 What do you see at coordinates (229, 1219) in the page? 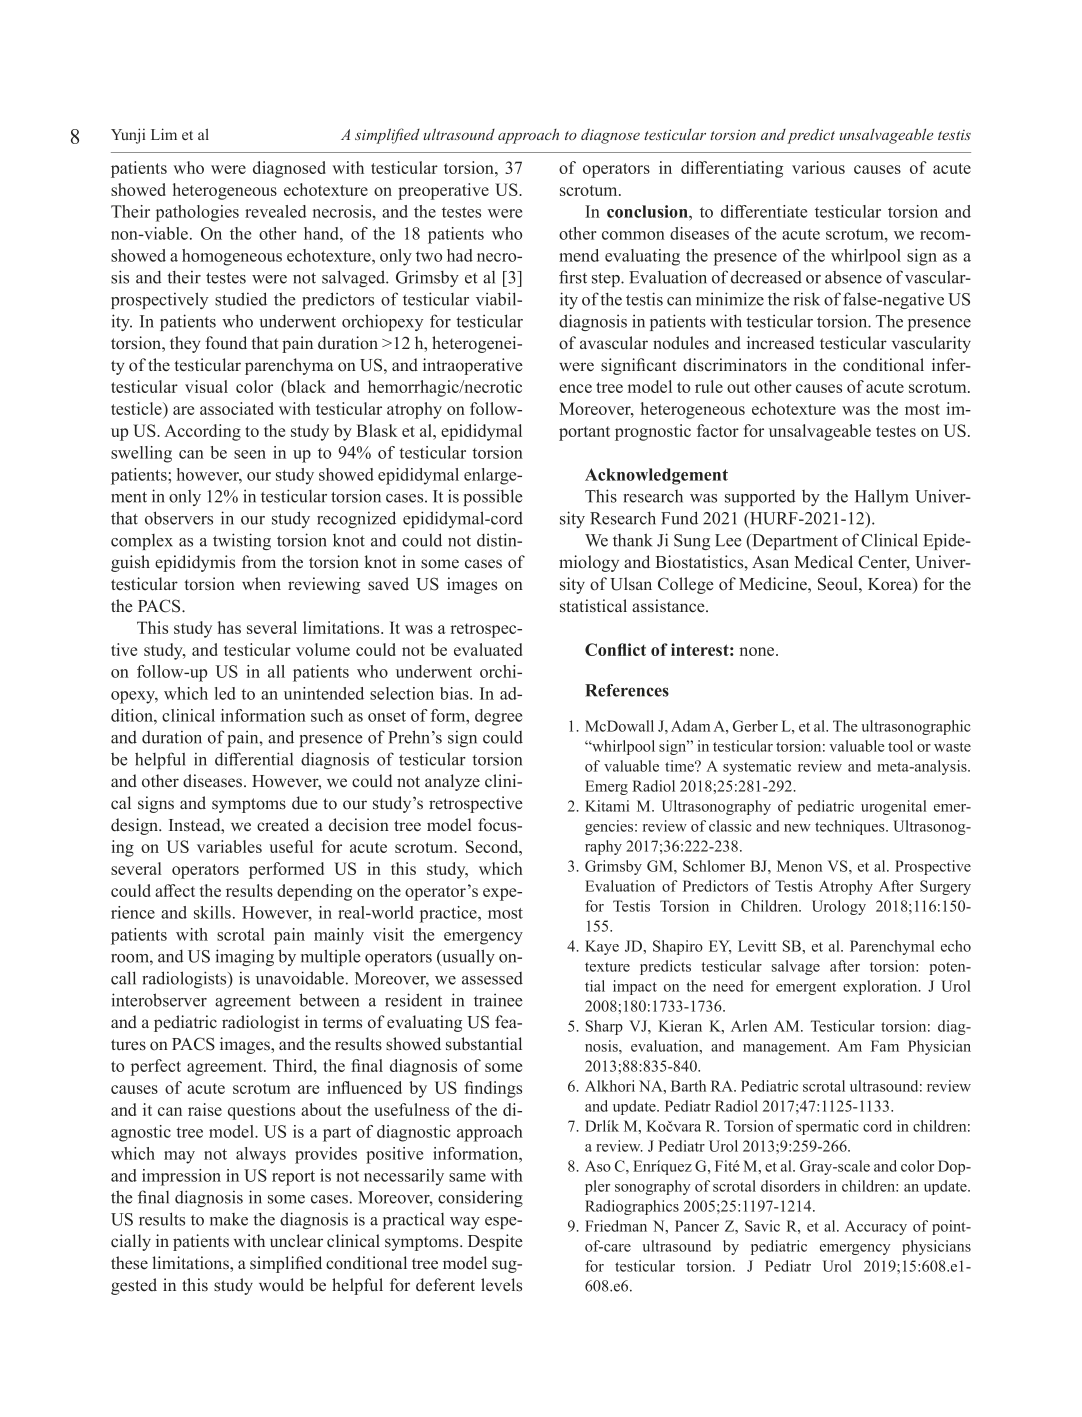
I see `make` at bounding box center [229, 1219].
